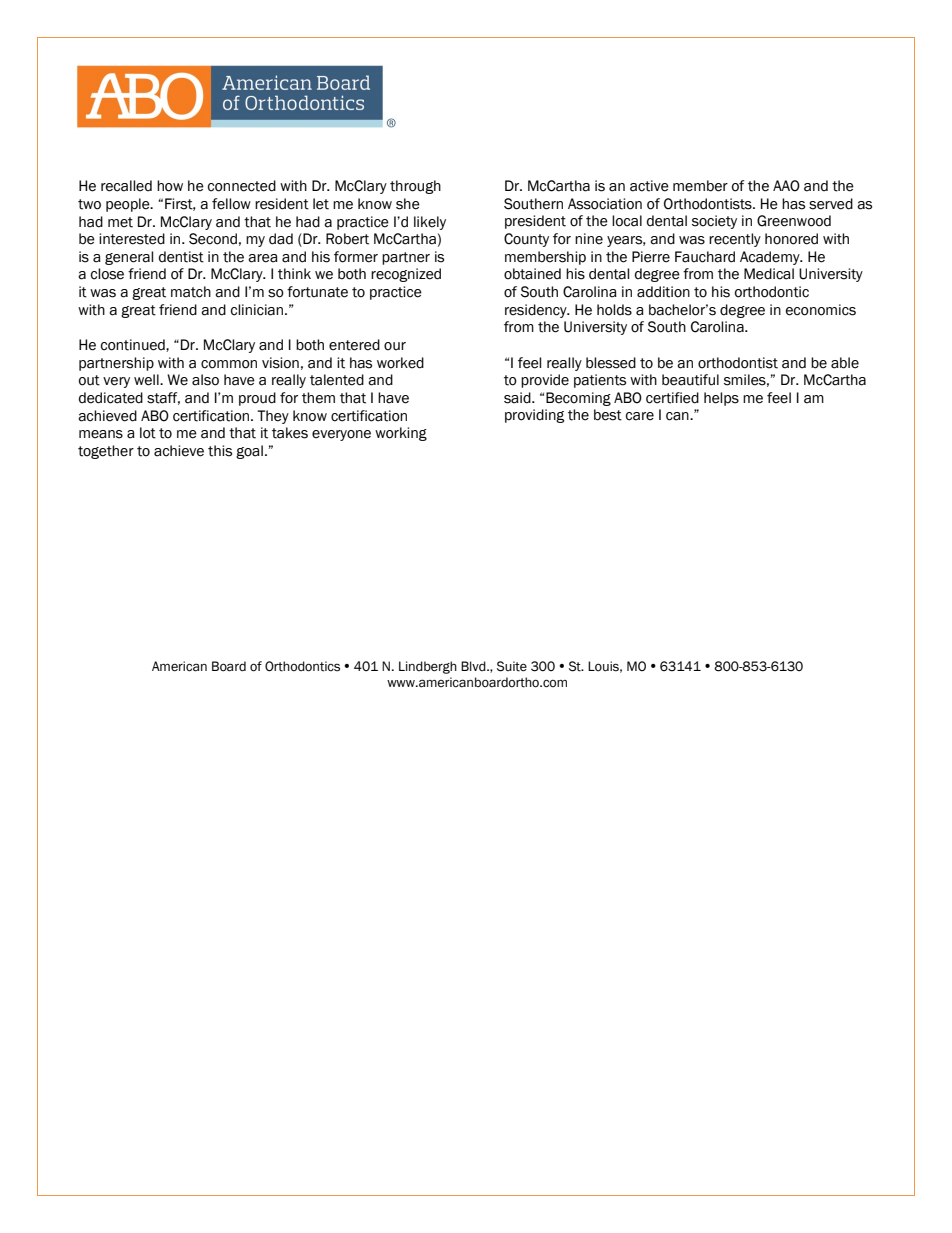 This image has height=1233, width=952. Describe the element at coordinates (408, 204) in the image. I see `she` at that location.
